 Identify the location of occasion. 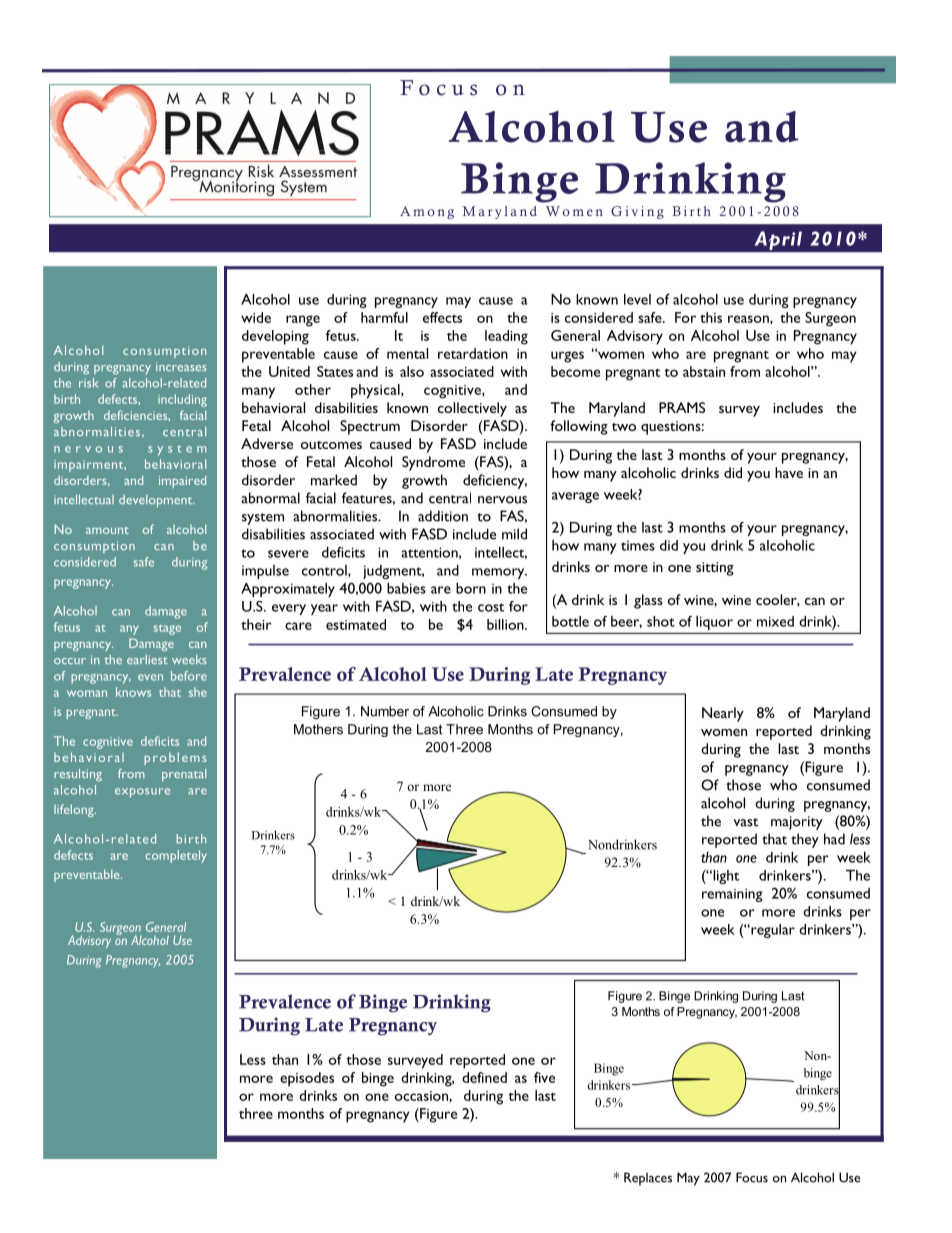
(422, 1096).
